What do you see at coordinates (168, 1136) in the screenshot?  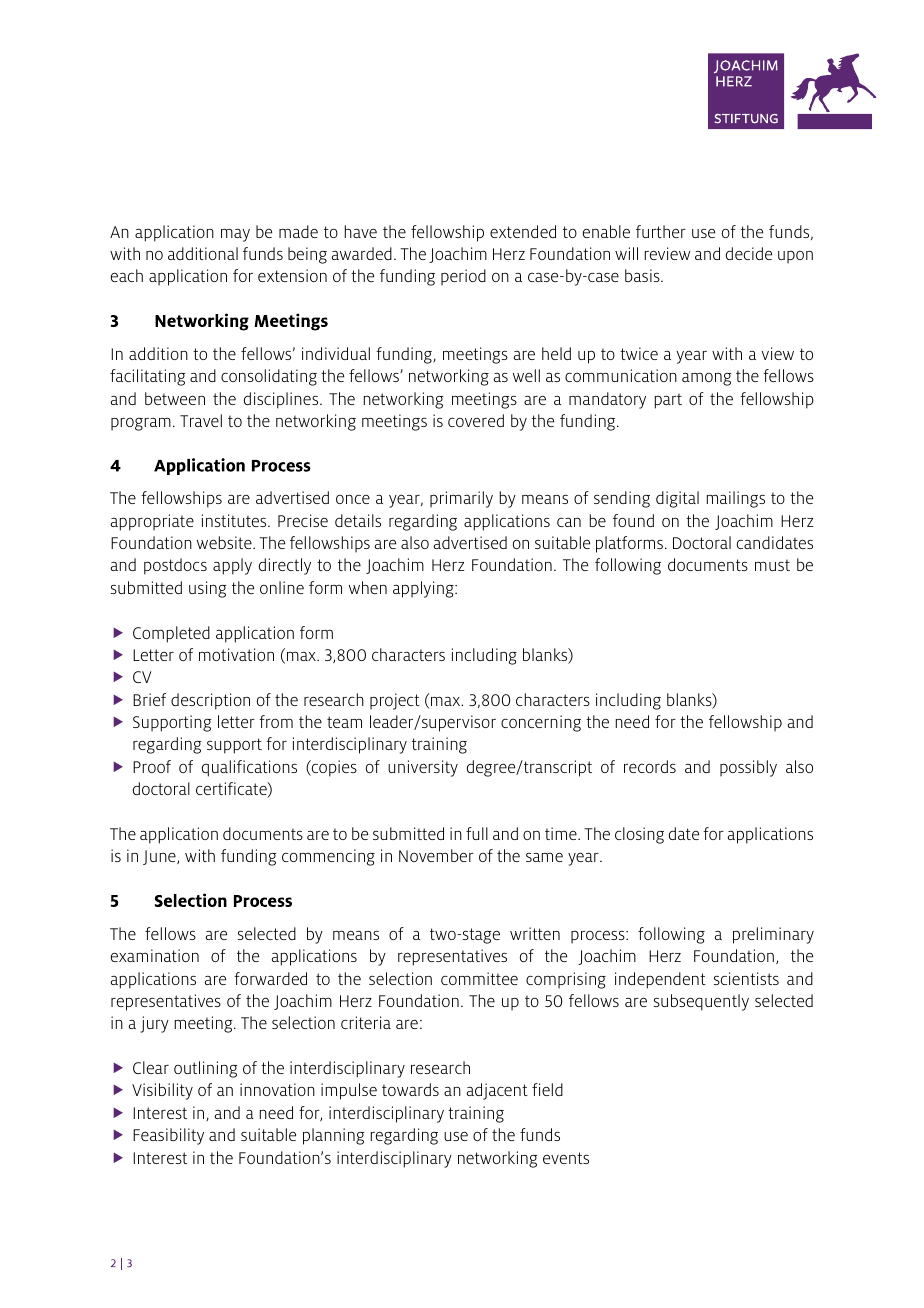 I see `Feasibility` at bounding box center [168, 1136].
